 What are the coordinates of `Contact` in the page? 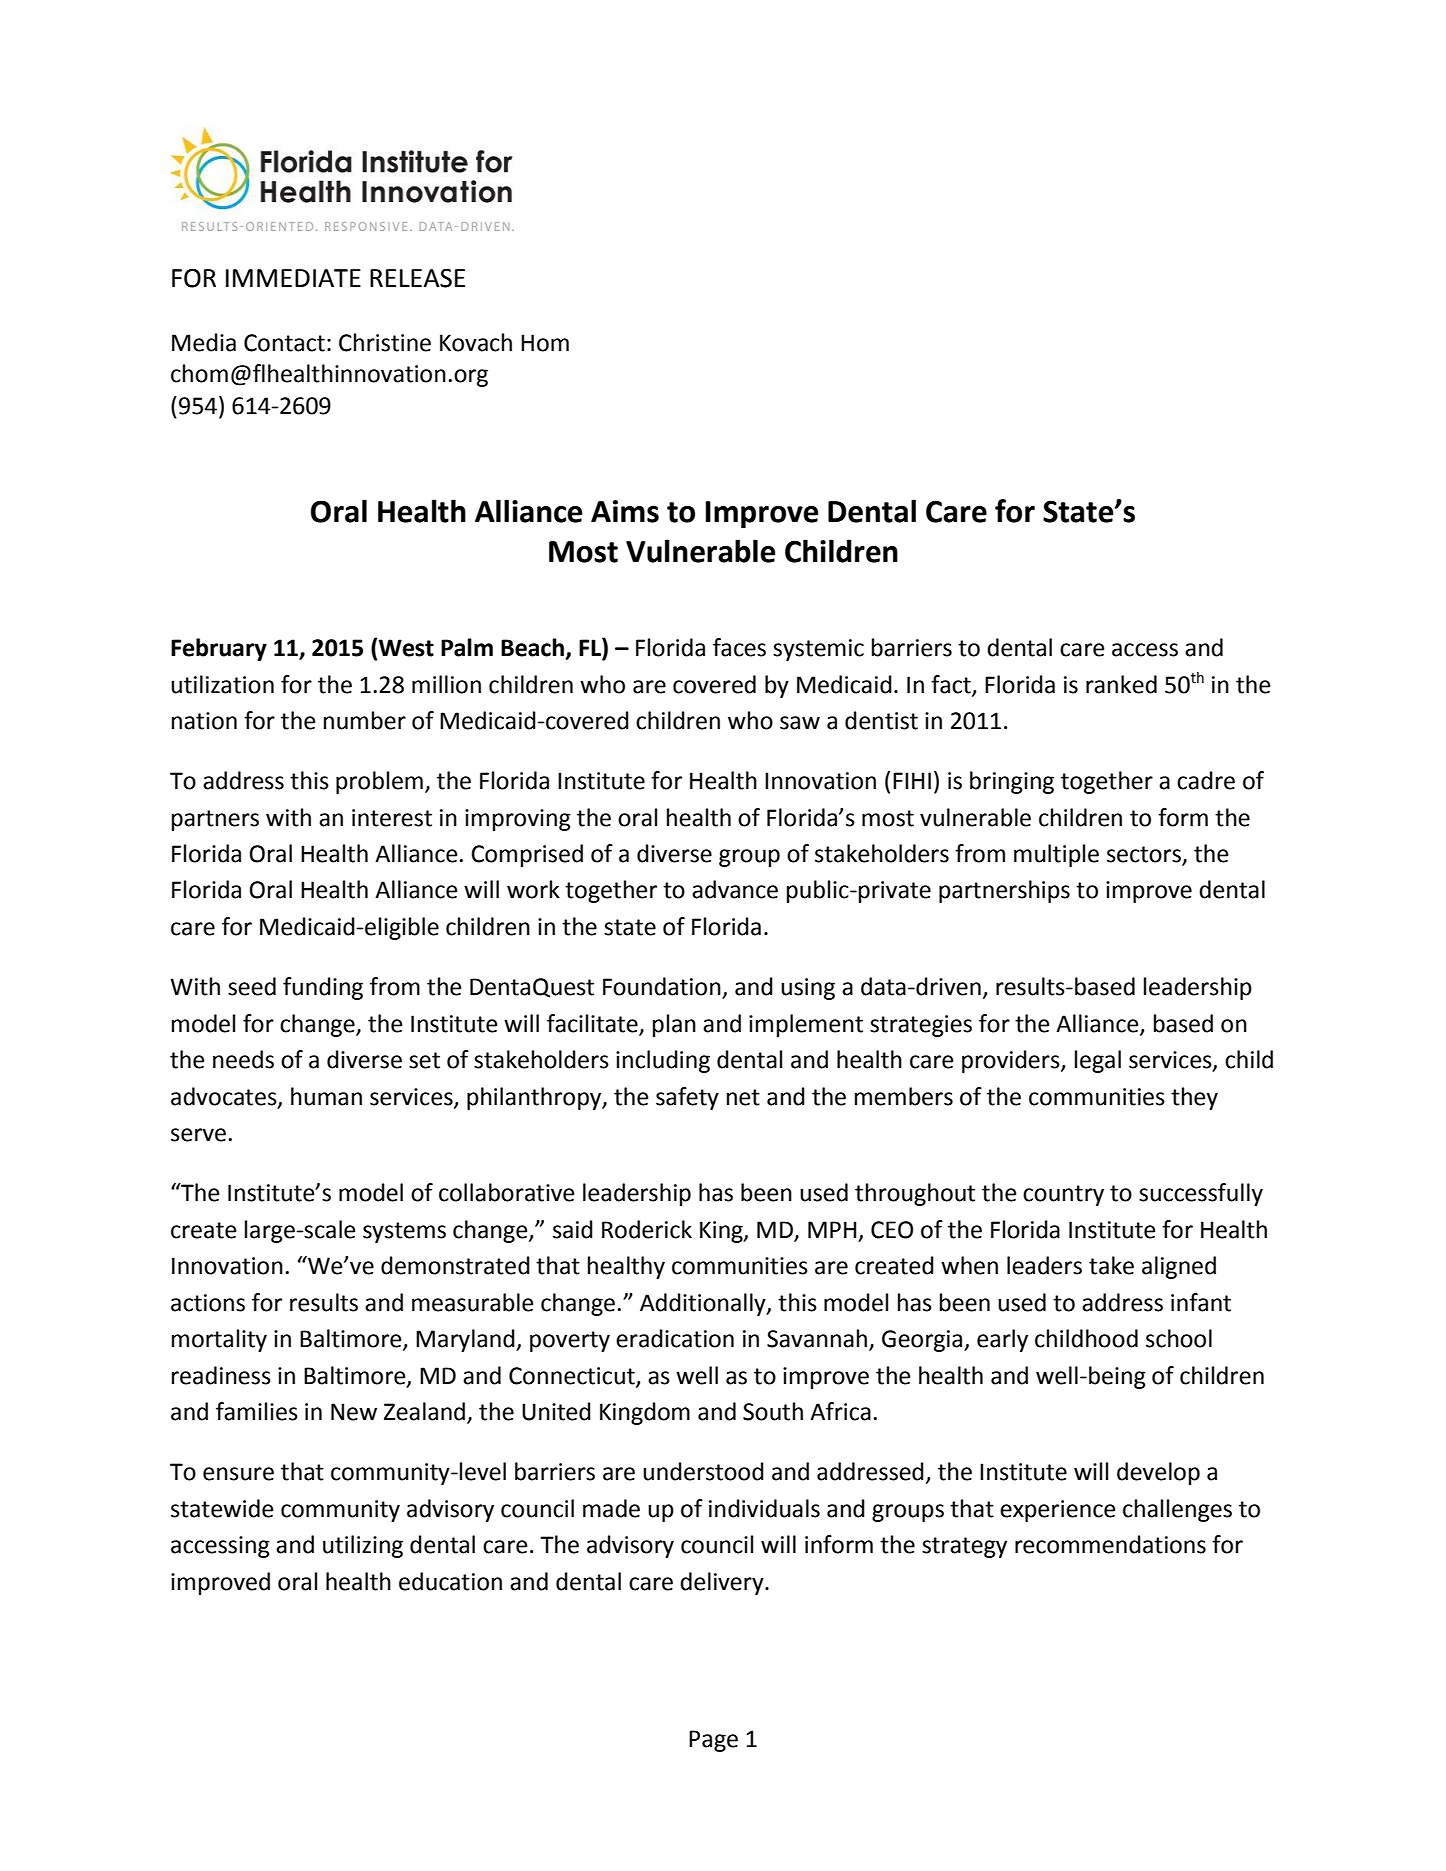 It's located at (284, 343).
